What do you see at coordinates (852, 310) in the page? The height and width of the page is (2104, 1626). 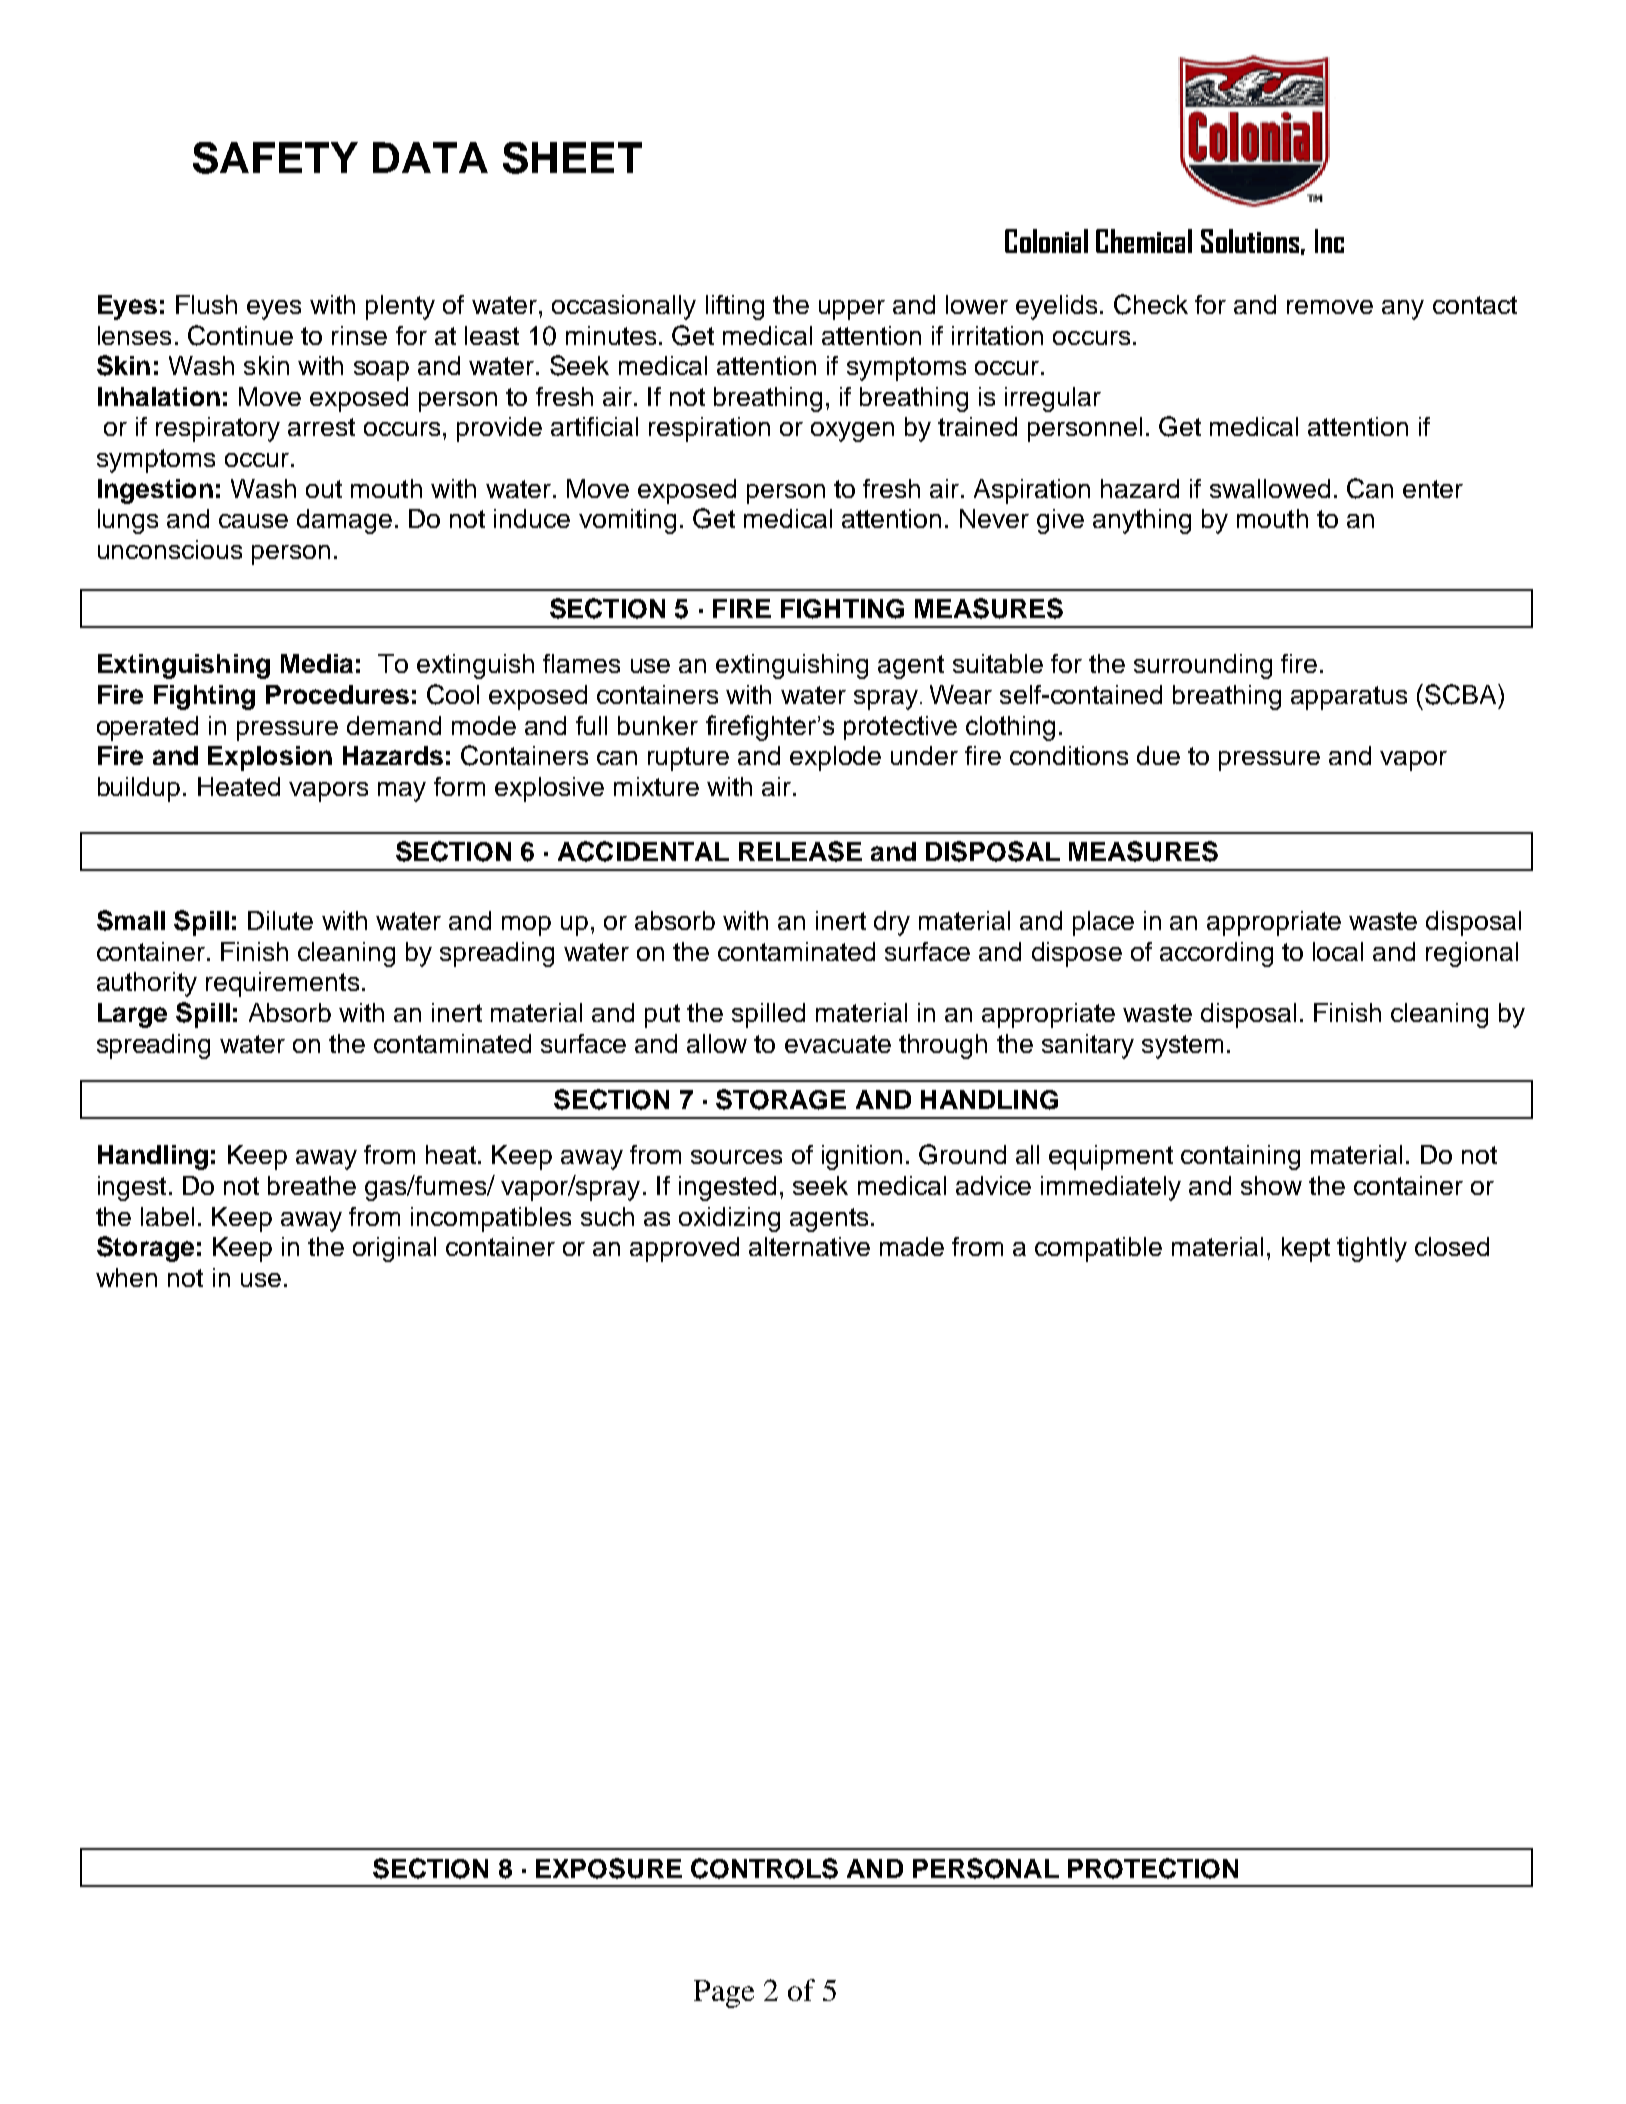 I see `upper` at bounding box center [852, 310].
